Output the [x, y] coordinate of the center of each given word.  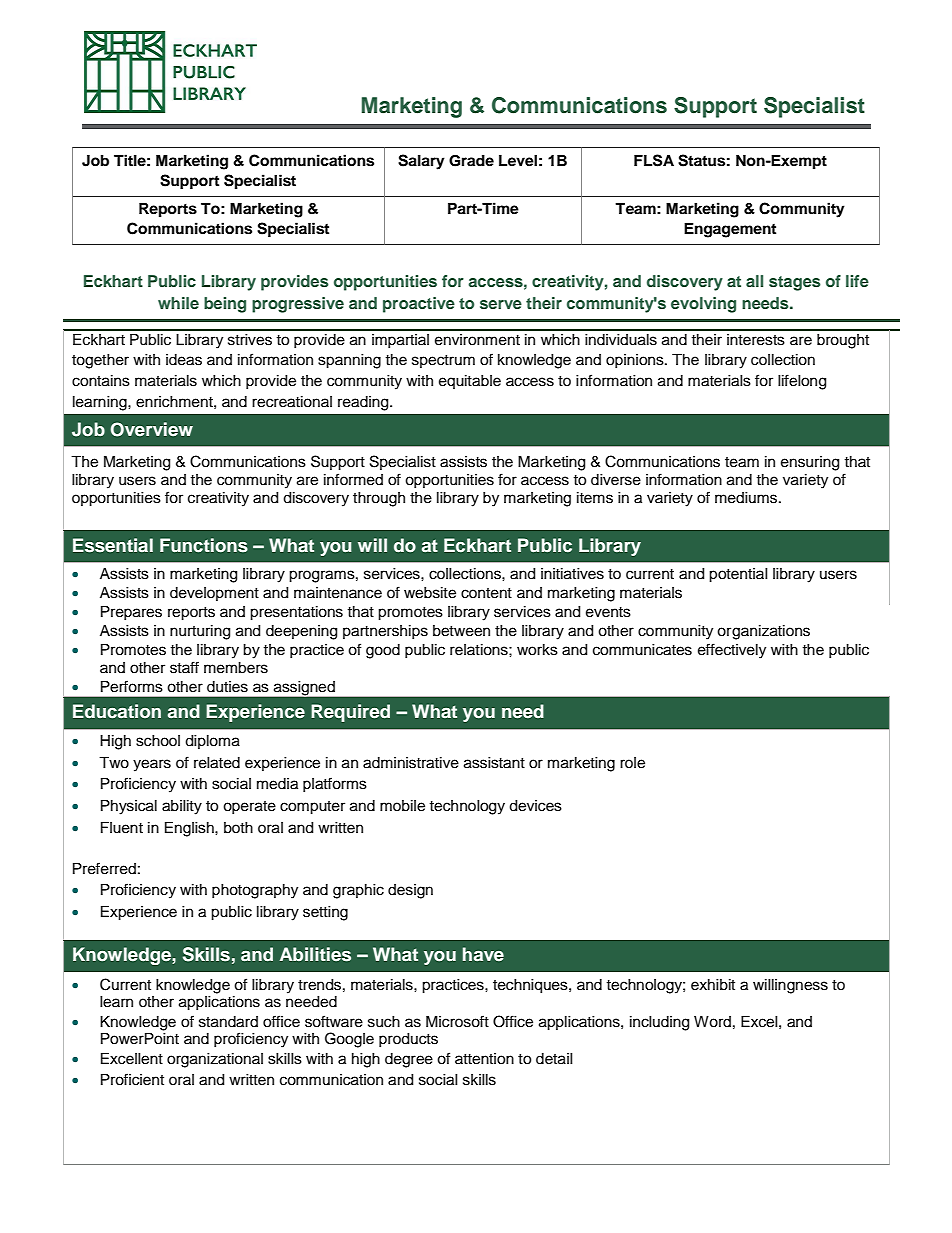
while [178, 303]
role [632, 763]
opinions [636, 361]
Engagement [730, 230]
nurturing [200, 632]
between [461, 631]
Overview [151, 429]
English [190, 829]
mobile [402, 806]
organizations [763, 632]
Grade [471, 161]
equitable [470, 382]
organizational [215, 1060]
